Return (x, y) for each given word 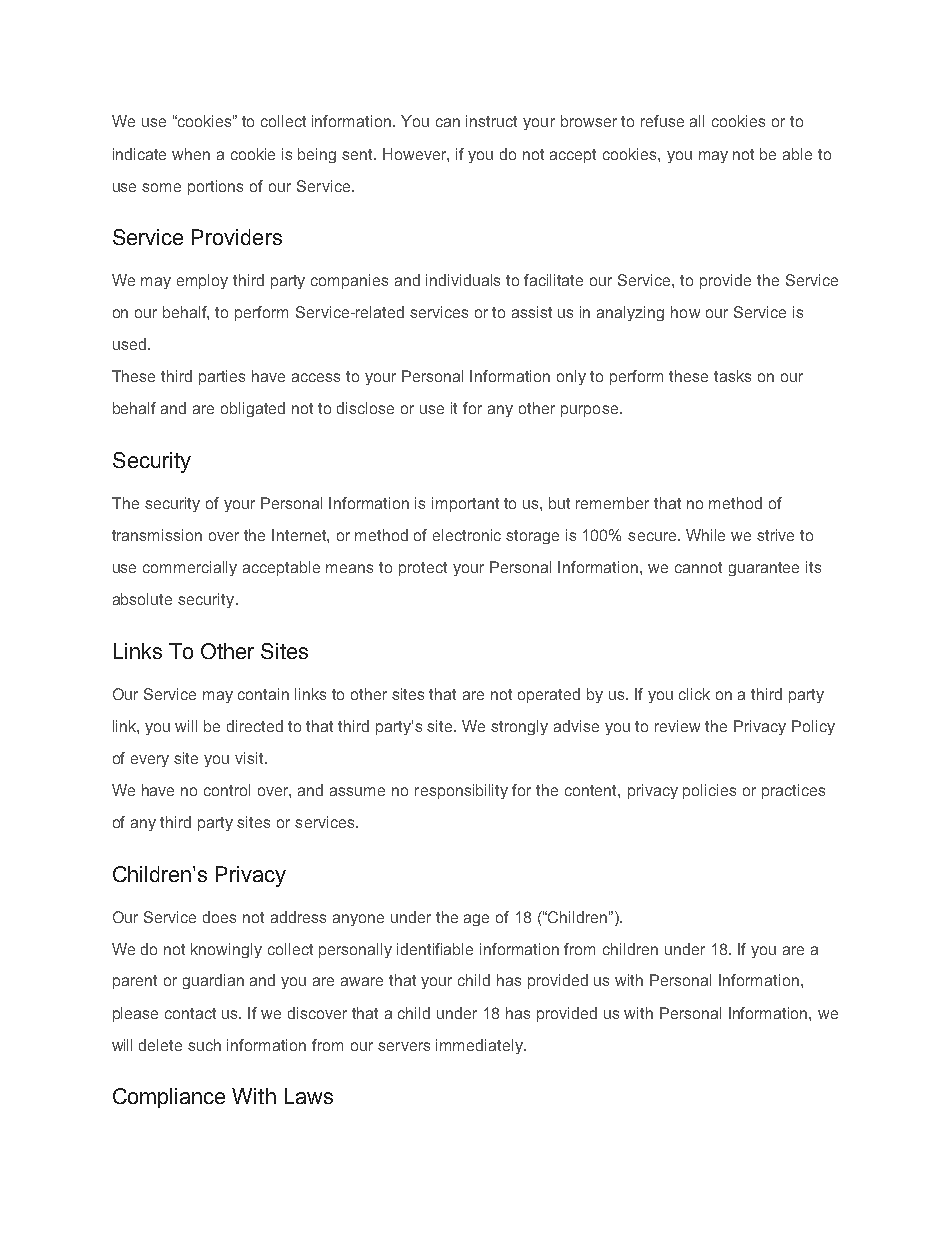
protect (423, 569)
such (204, 1045)
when (191, 154)
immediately (480, 1046)
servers (404, 1046)
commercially (190, 568)
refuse (662, 121)
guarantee (764, 569)
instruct (491, 121)
